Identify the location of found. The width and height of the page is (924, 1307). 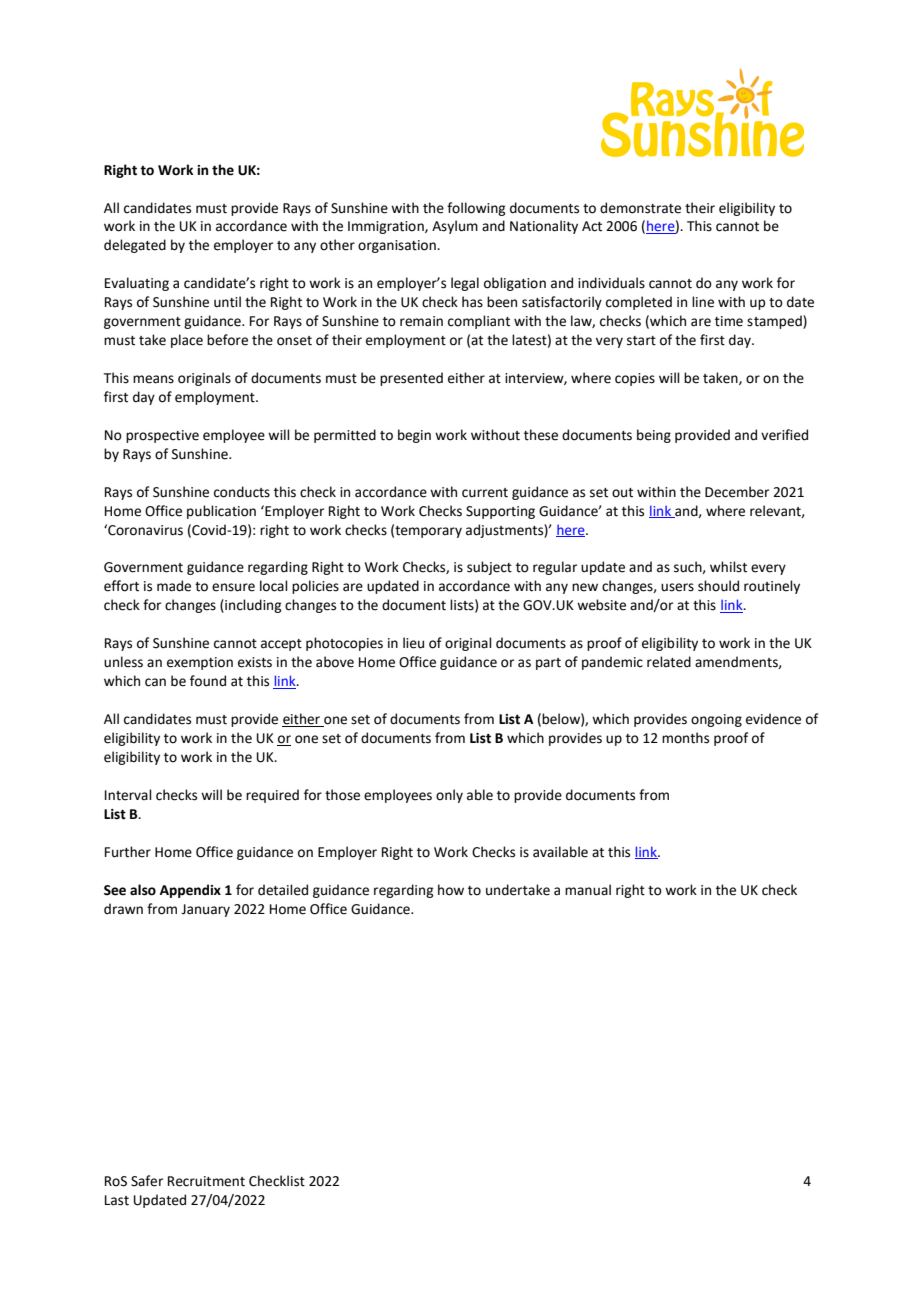
(208, 681).
